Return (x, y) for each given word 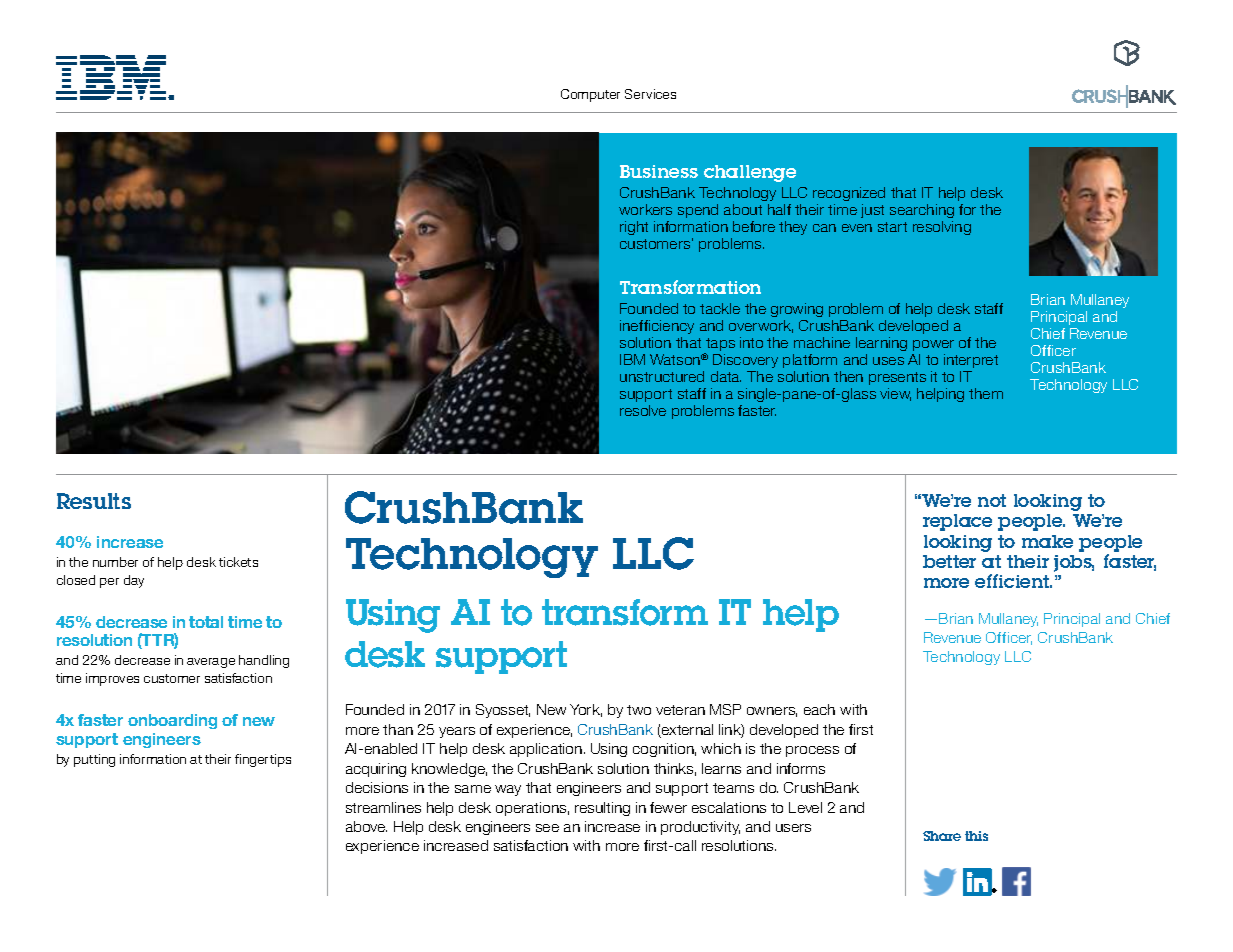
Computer (590, 95)
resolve (643, 410)
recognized (849, 194)
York (586, 710)
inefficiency (657, 327)
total (206, 622)
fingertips (263, 760)
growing (797, 310)
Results (94, 501)
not (992, 500)
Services (650, 94)
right (634, 228)
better (949, 561)
